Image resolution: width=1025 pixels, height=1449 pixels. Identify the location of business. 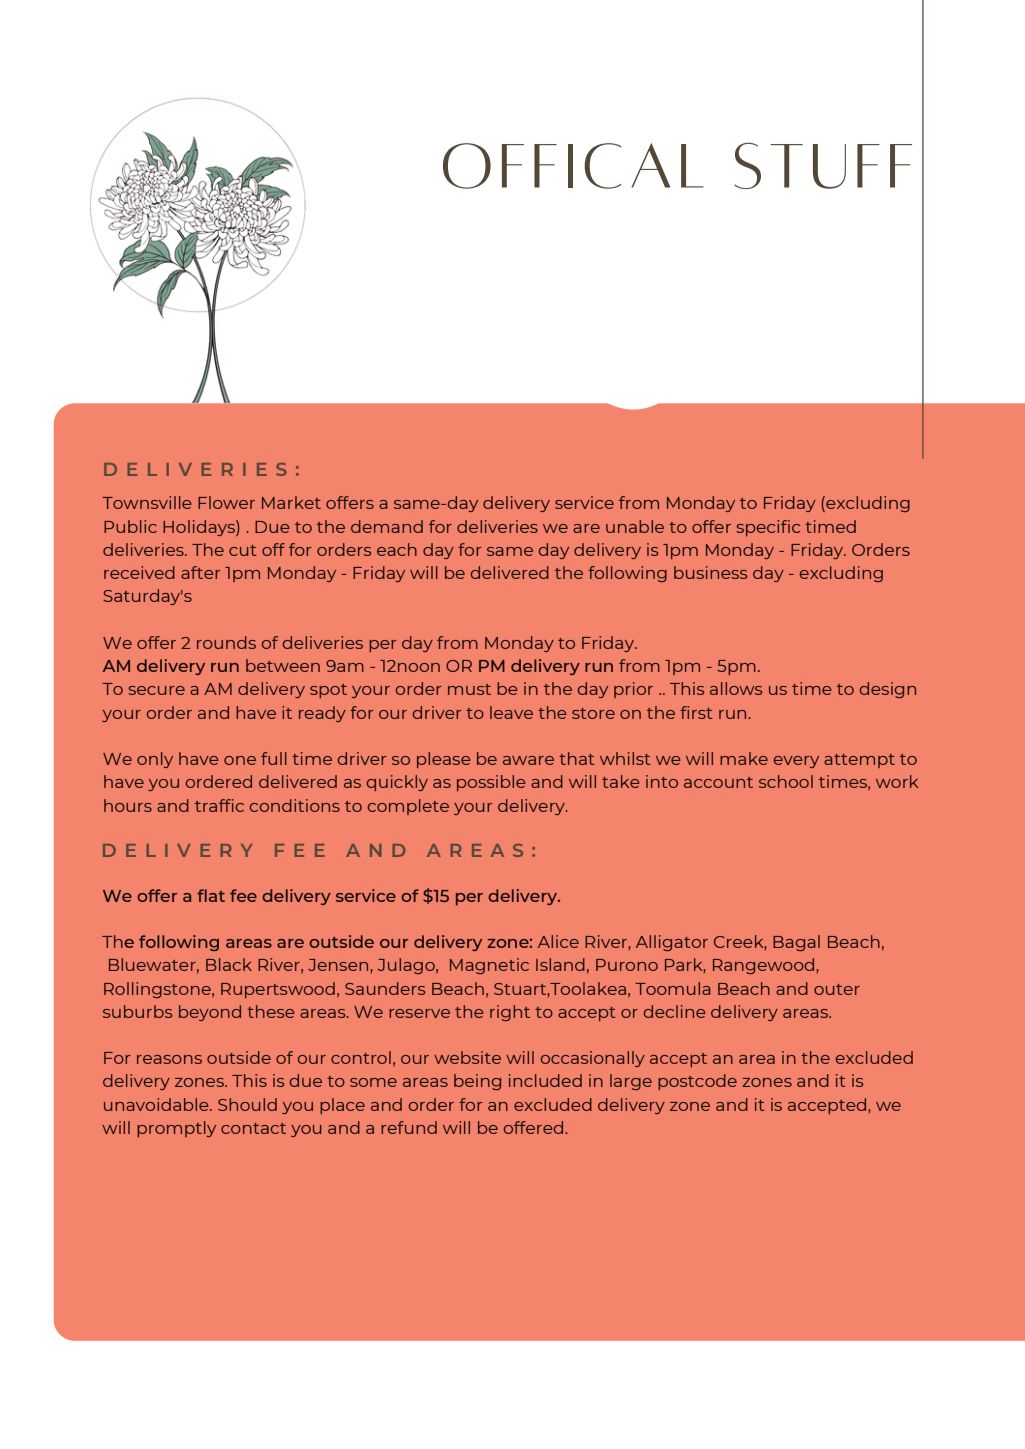
(710, 572).
